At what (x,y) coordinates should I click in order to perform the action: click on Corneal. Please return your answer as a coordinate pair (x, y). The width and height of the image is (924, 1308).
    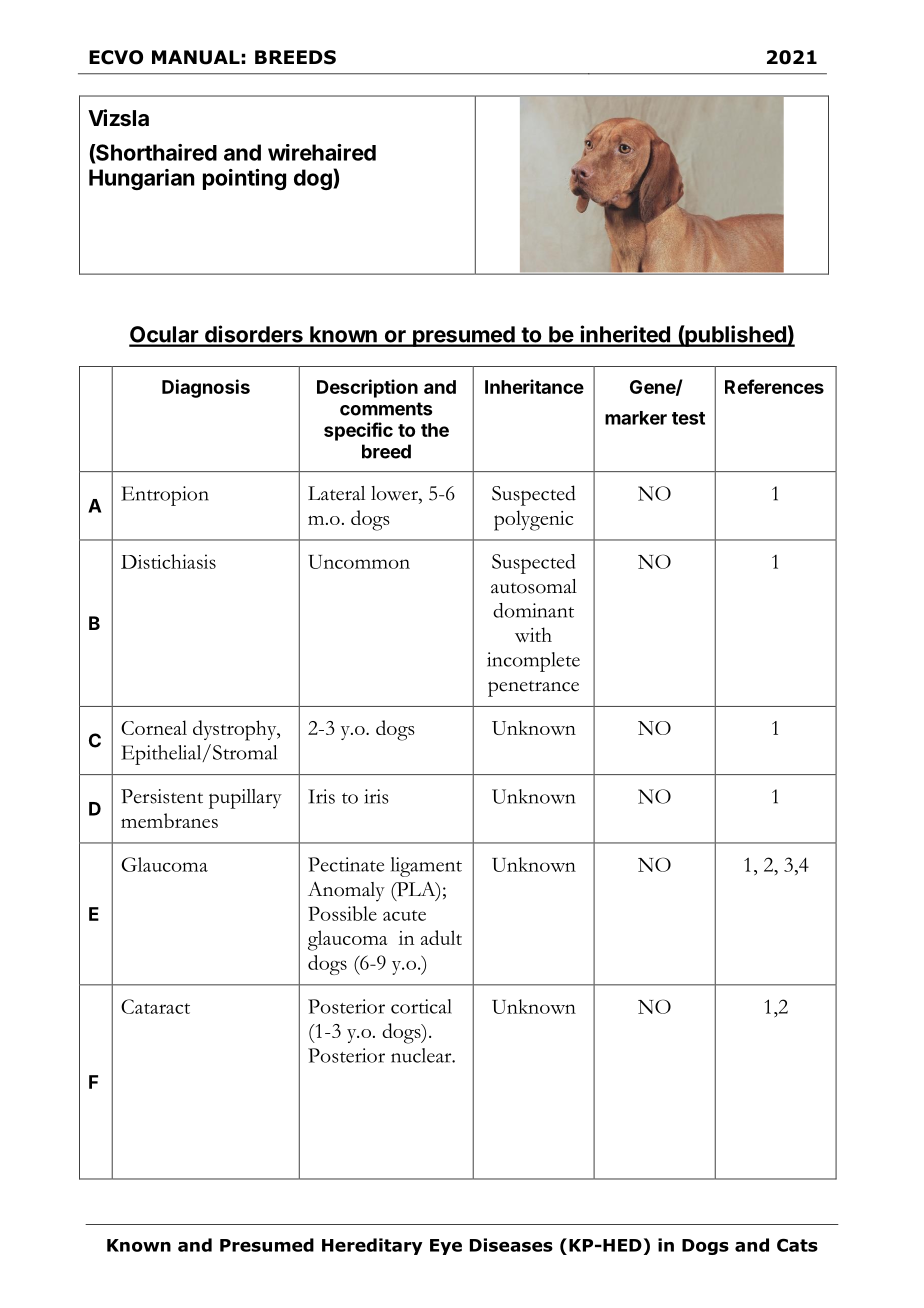
    Looking at the image, I should click on (154, 727).
